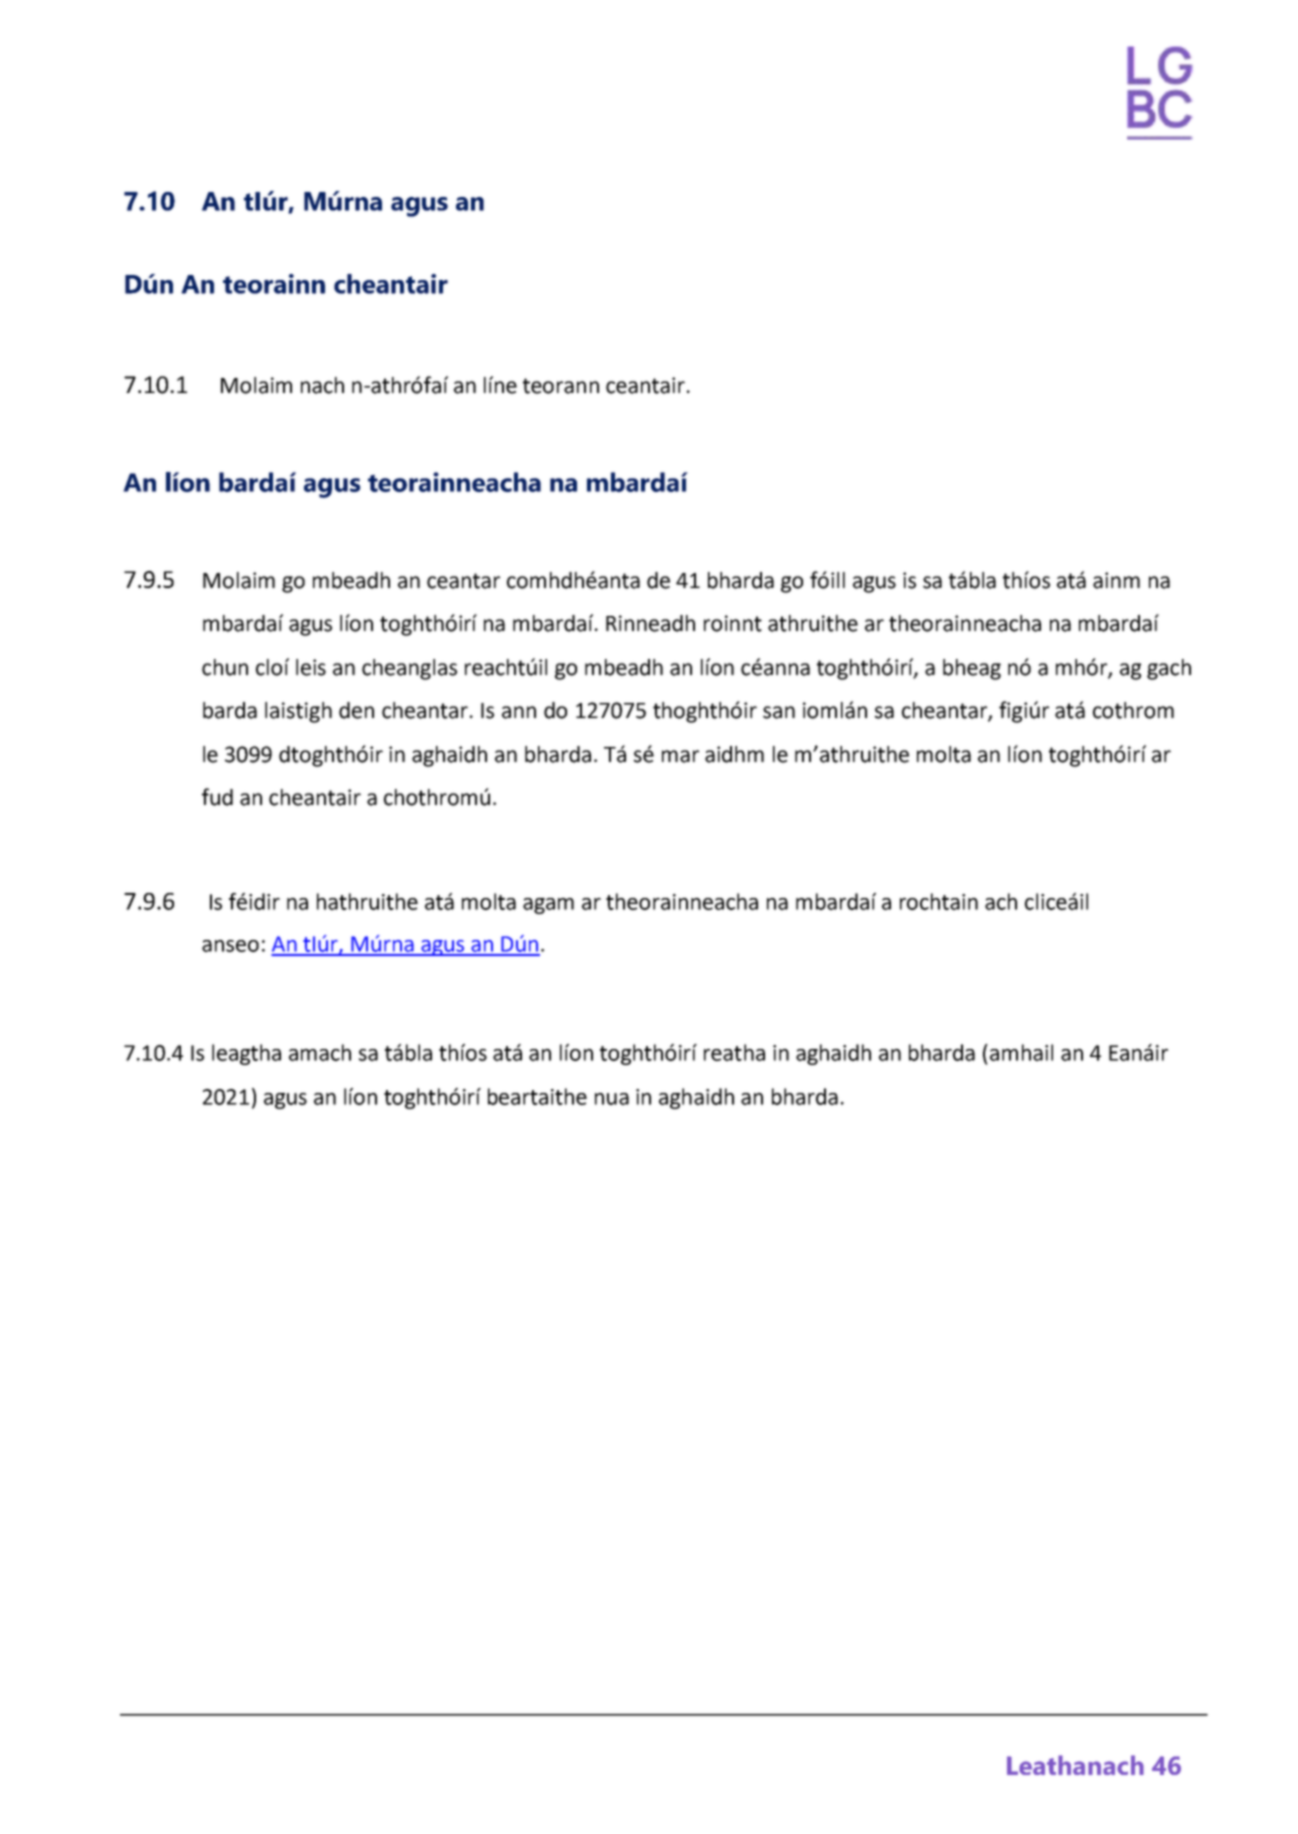 This screenshot has height=1834, width=1298. Describe the element at coordinates (217, 797) in the screenshot. I see `fud` at that location.
